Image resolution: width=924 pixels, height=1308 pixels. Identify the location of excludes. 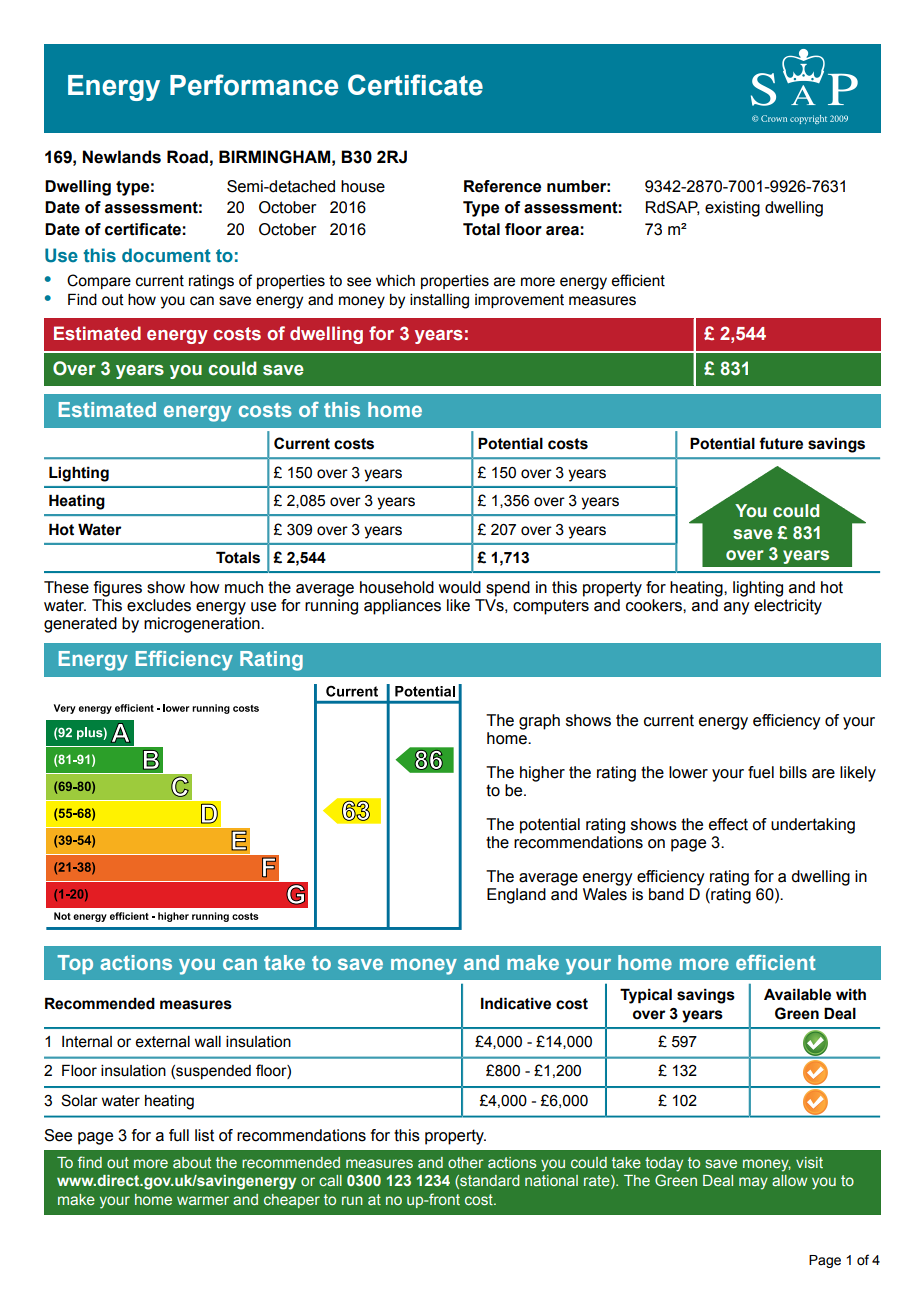
(159, 605).
